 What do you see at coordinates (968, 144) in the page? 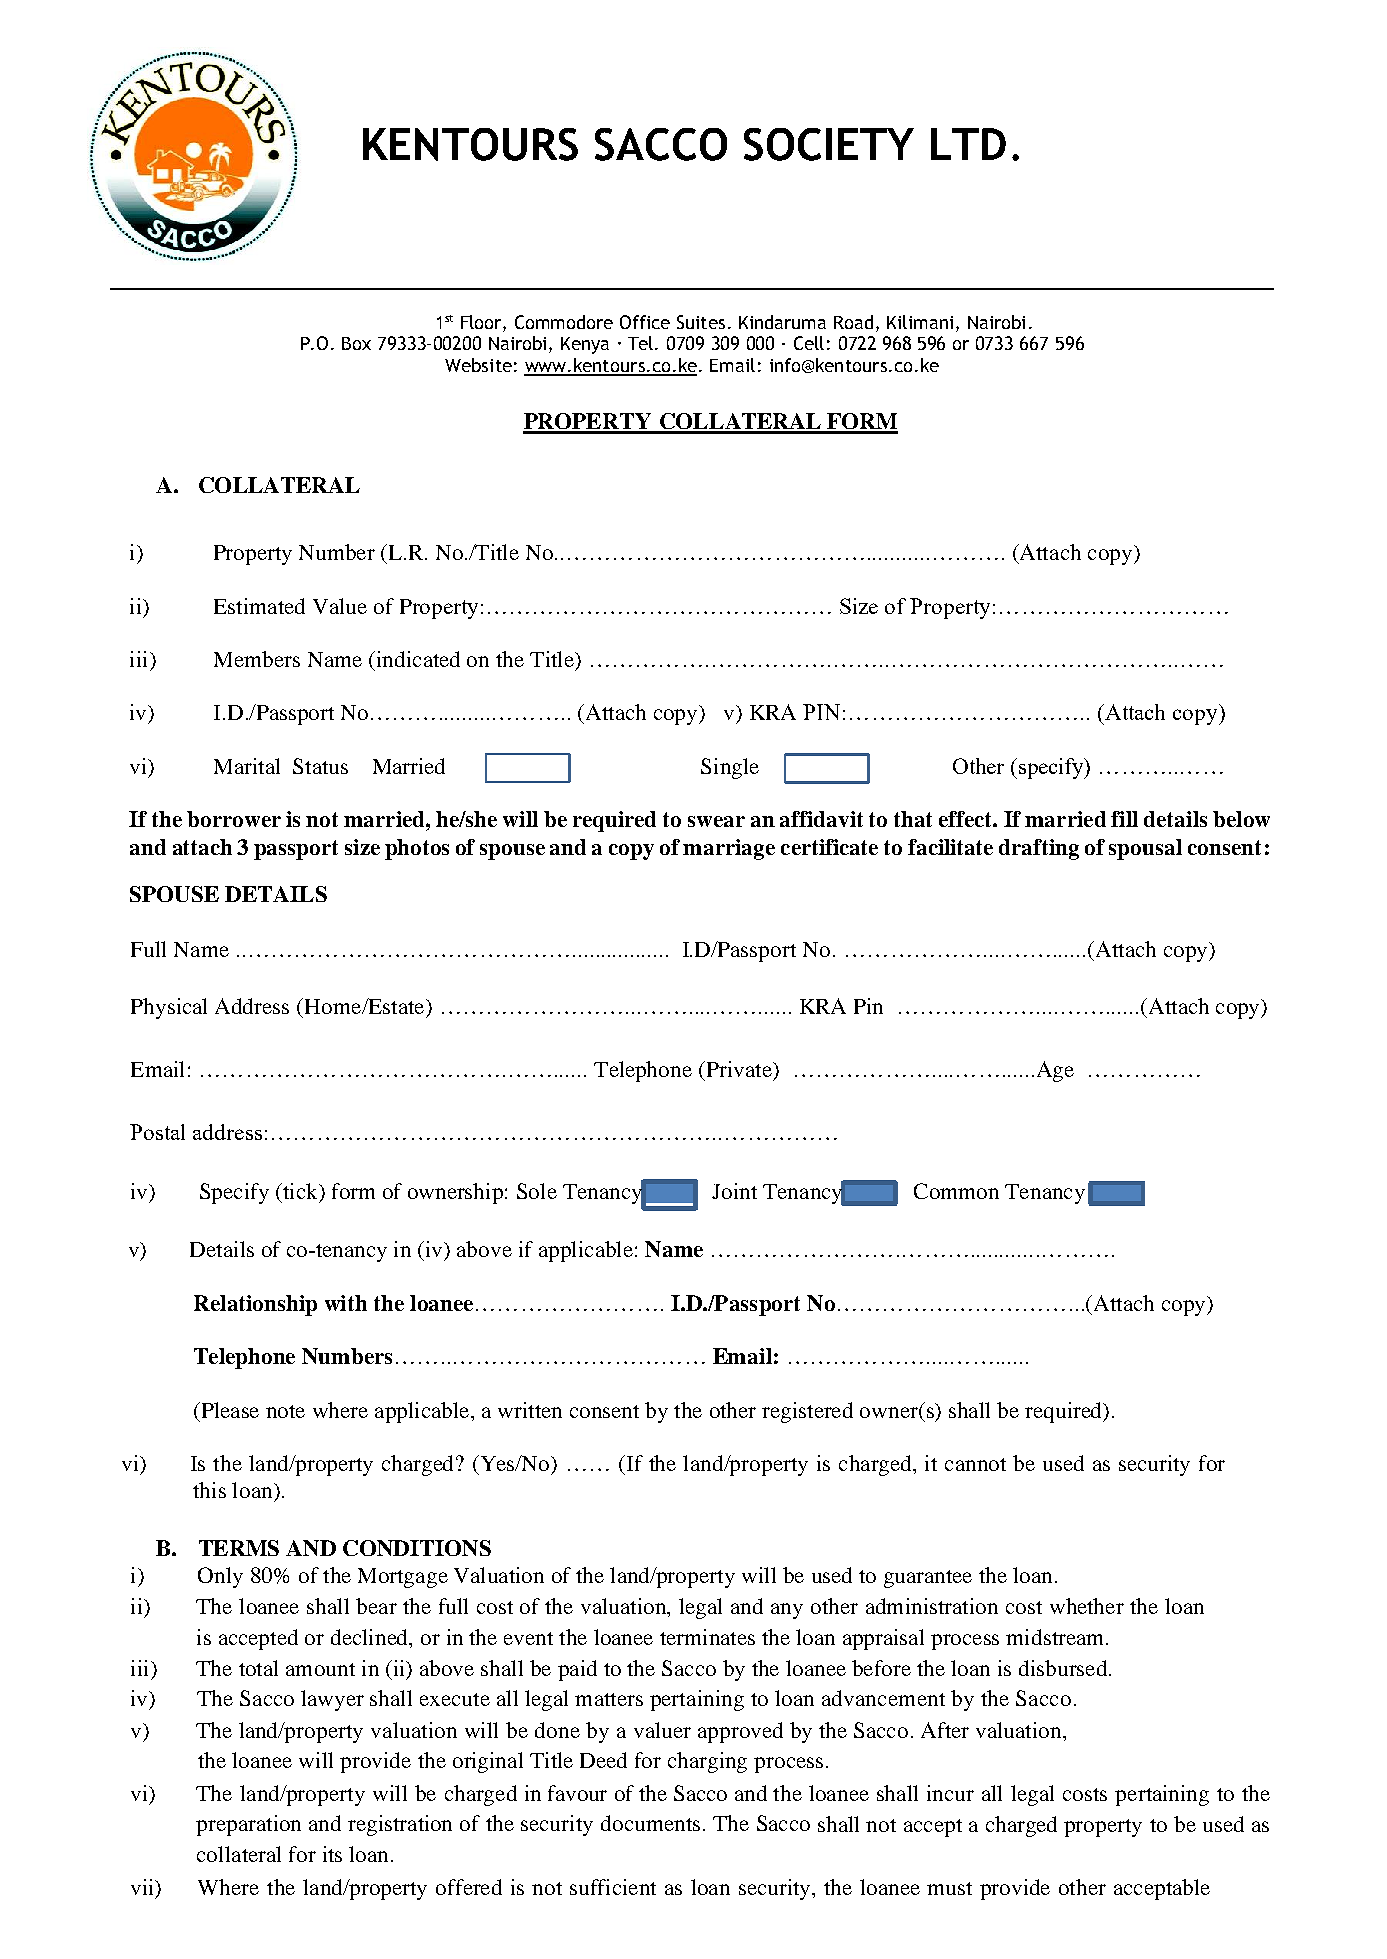
I see `LTD` at bounding box center [968, 144].
